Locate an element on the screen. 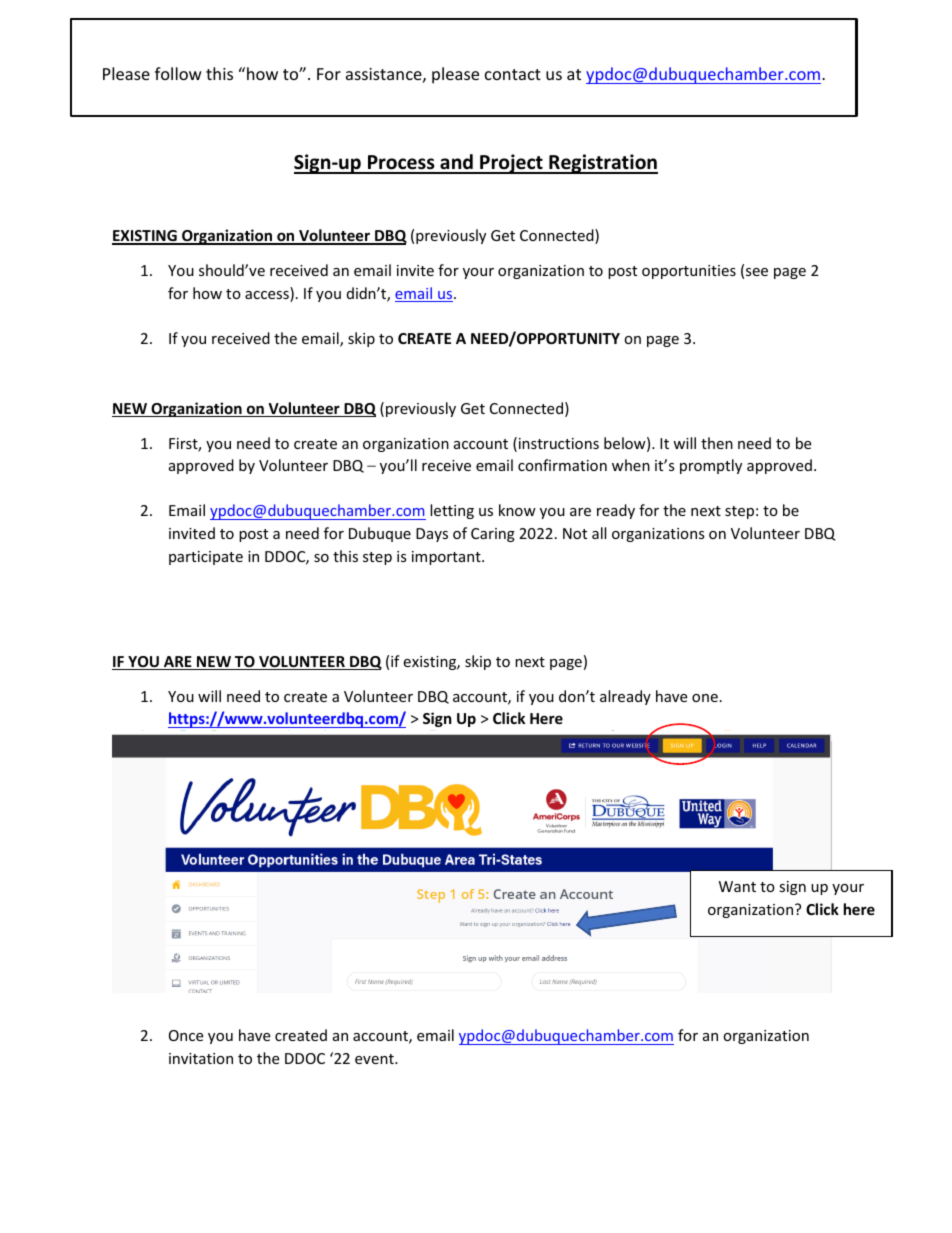 The width and height of the screenshot is (952, 1233). follow is located at coordinates (178, 73).
